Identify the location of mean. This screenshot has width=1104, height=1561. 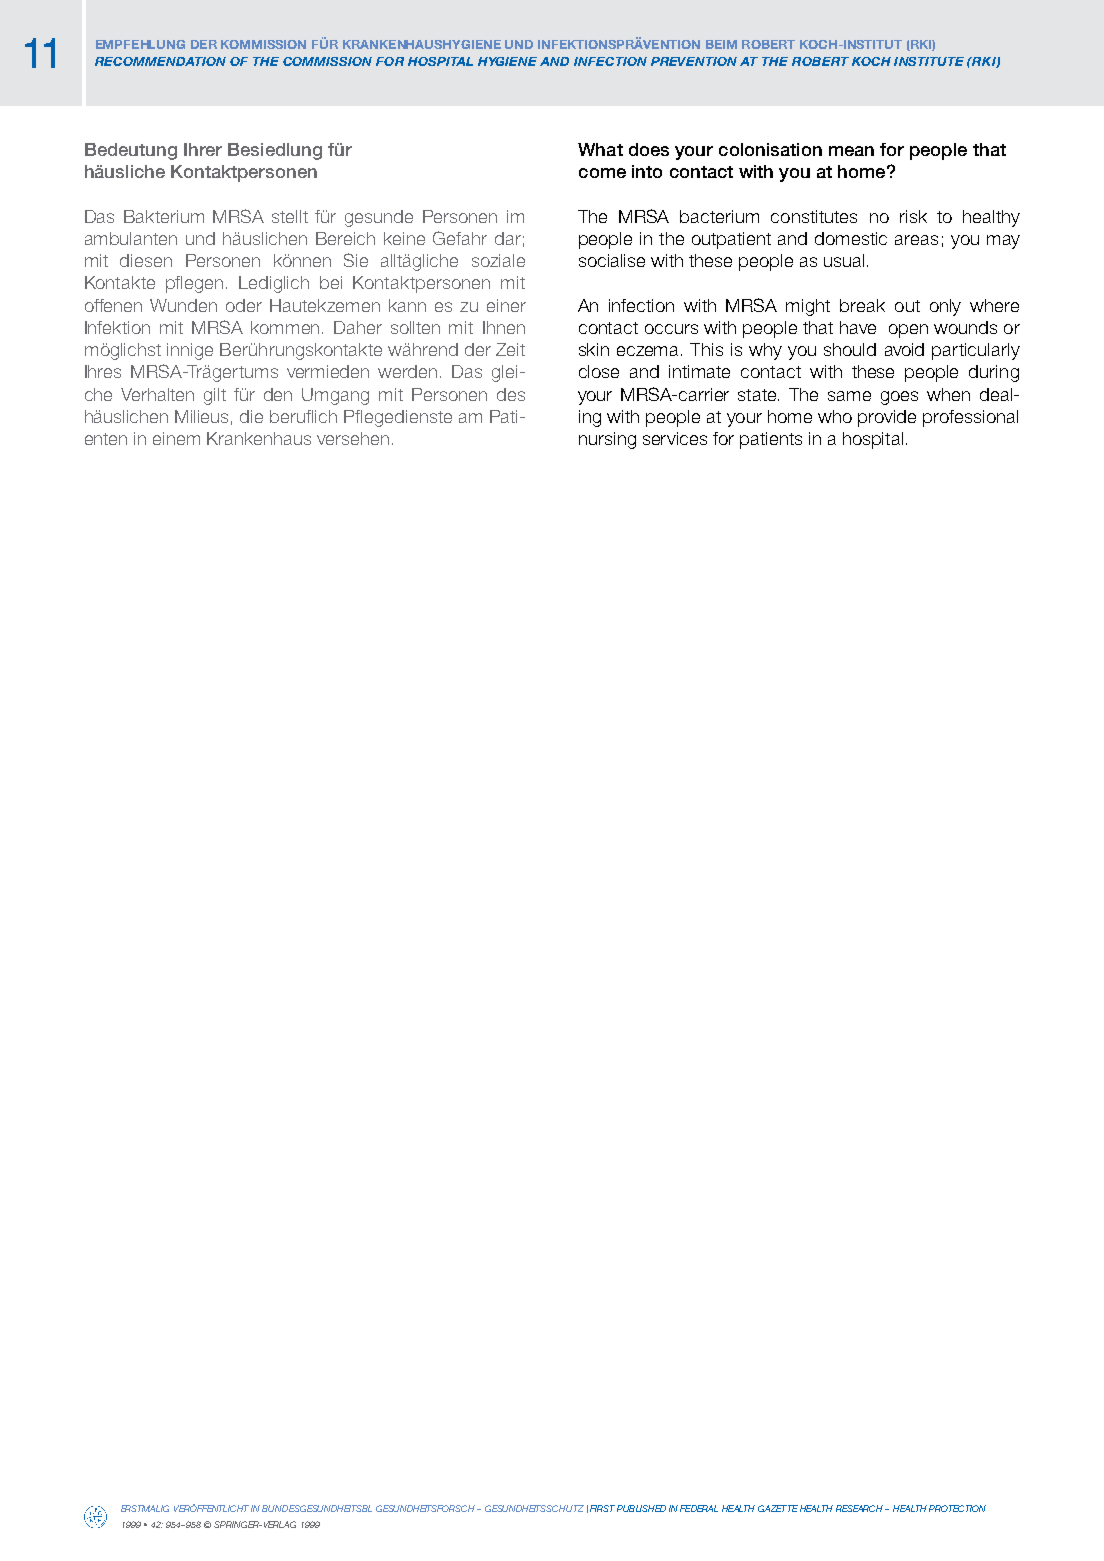
(851, 151).
